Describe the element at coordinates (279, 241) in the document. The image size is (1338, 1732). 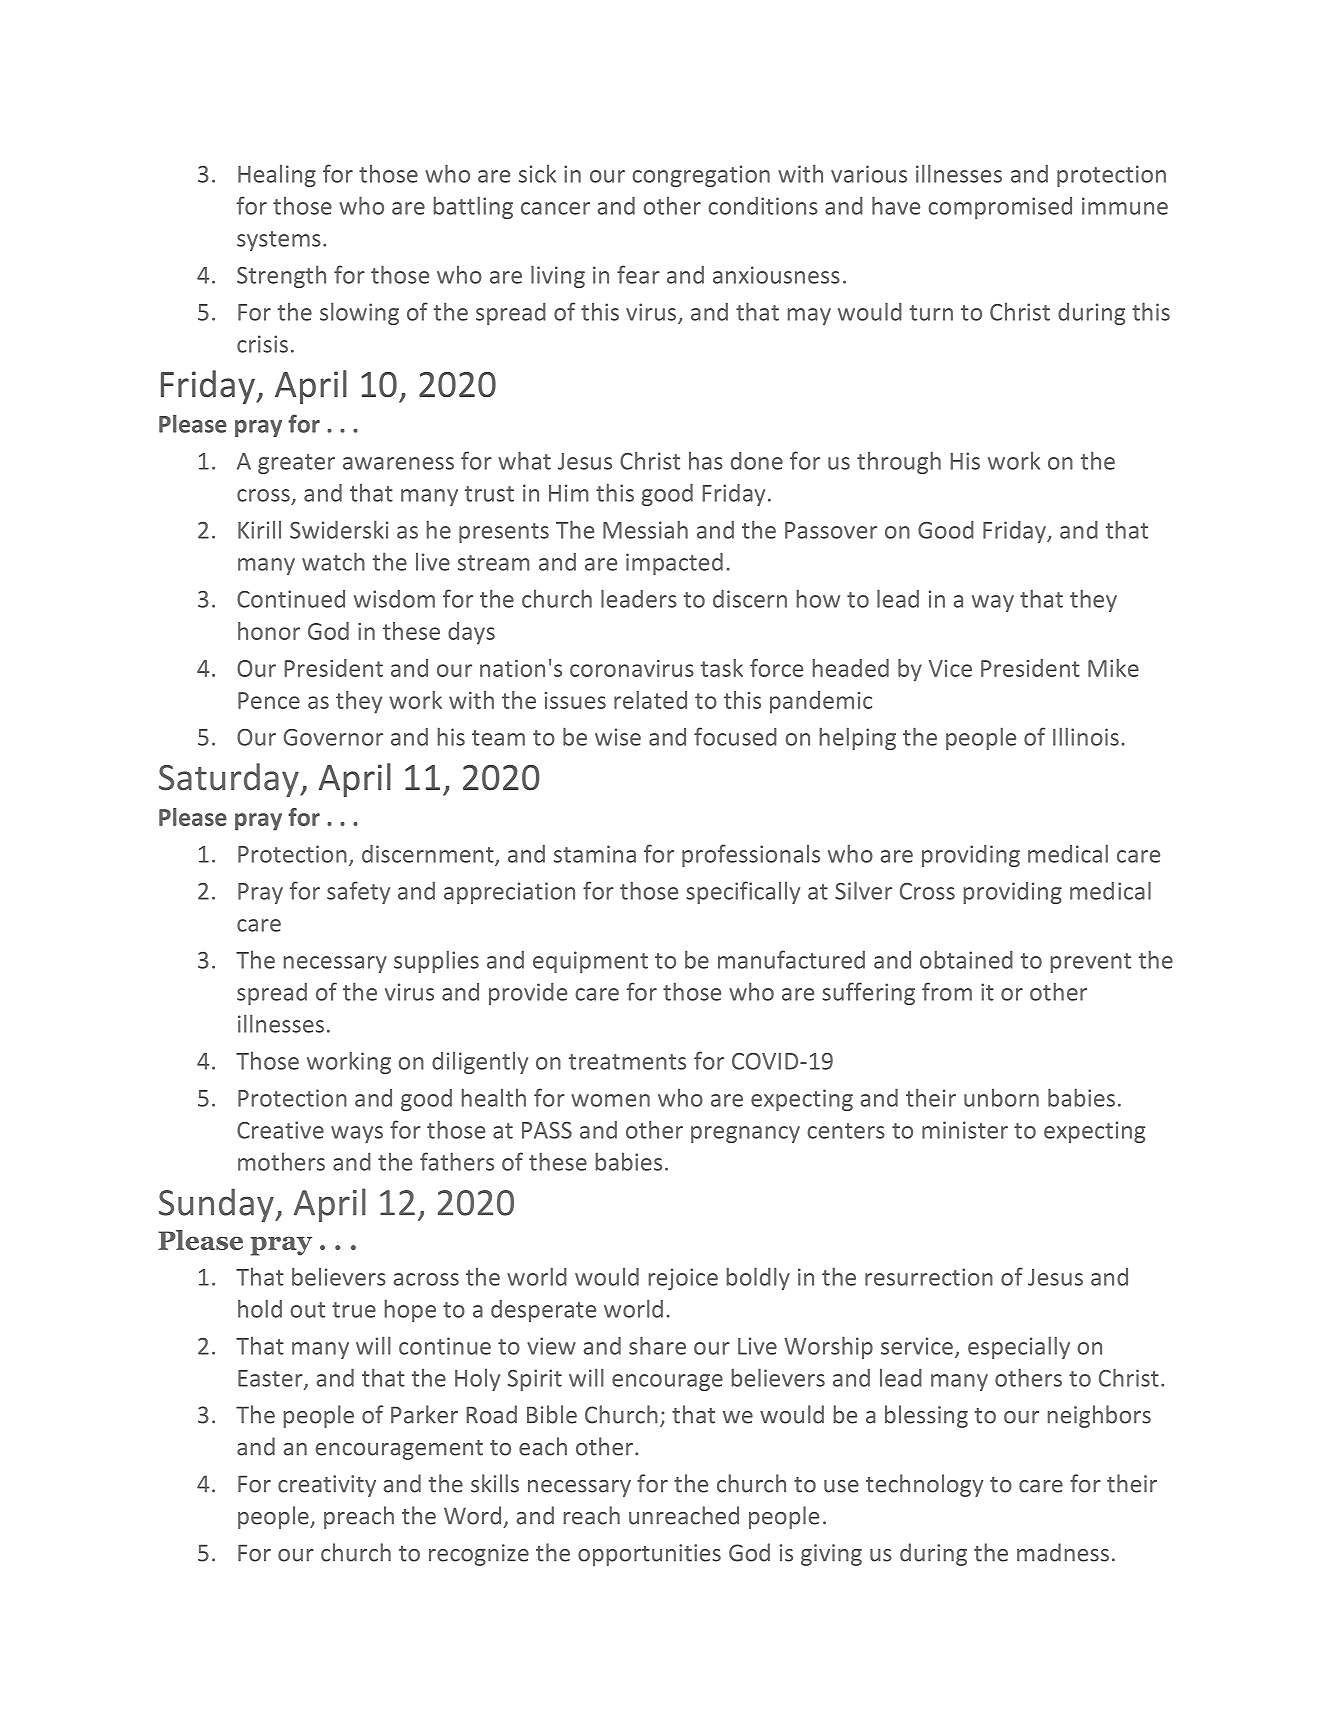
I see `systems` at that location.
